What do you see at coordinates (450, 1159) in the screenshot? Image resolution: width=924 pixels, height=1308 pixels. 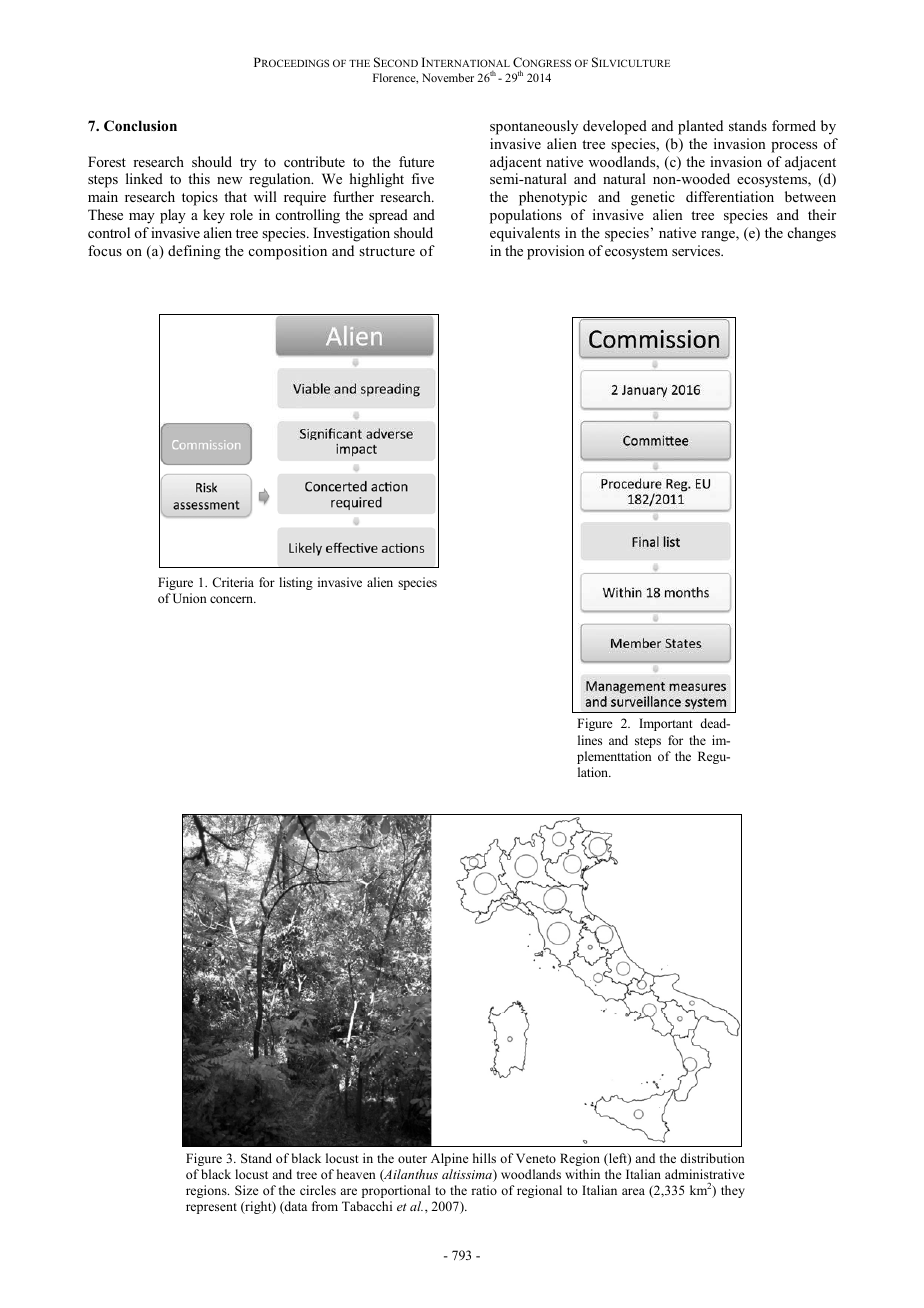 I see `Alpine` at bounding box center [450, 1159].
